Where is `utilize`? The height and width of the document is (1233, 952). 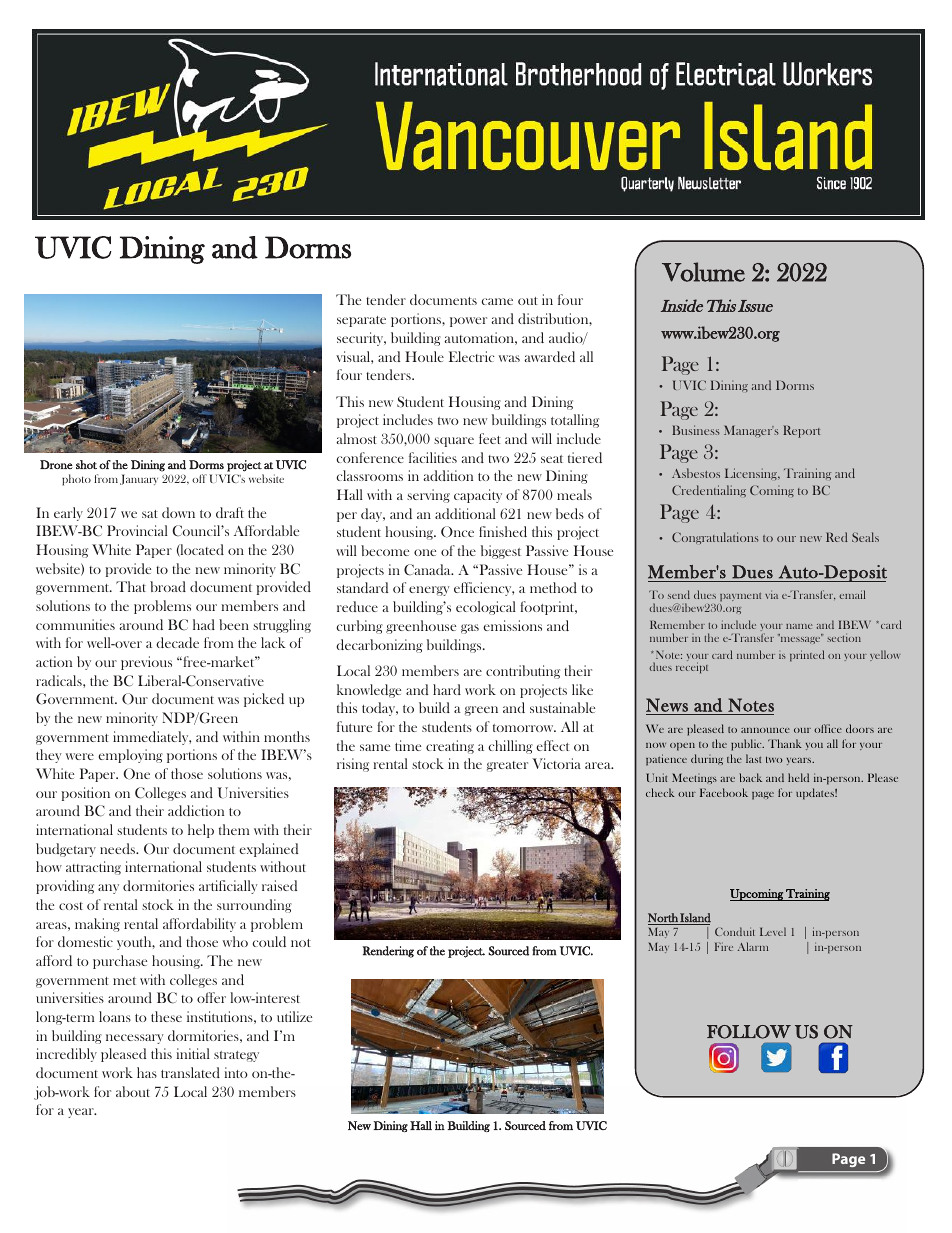
utilize is located at coordinates (294, 1016).
